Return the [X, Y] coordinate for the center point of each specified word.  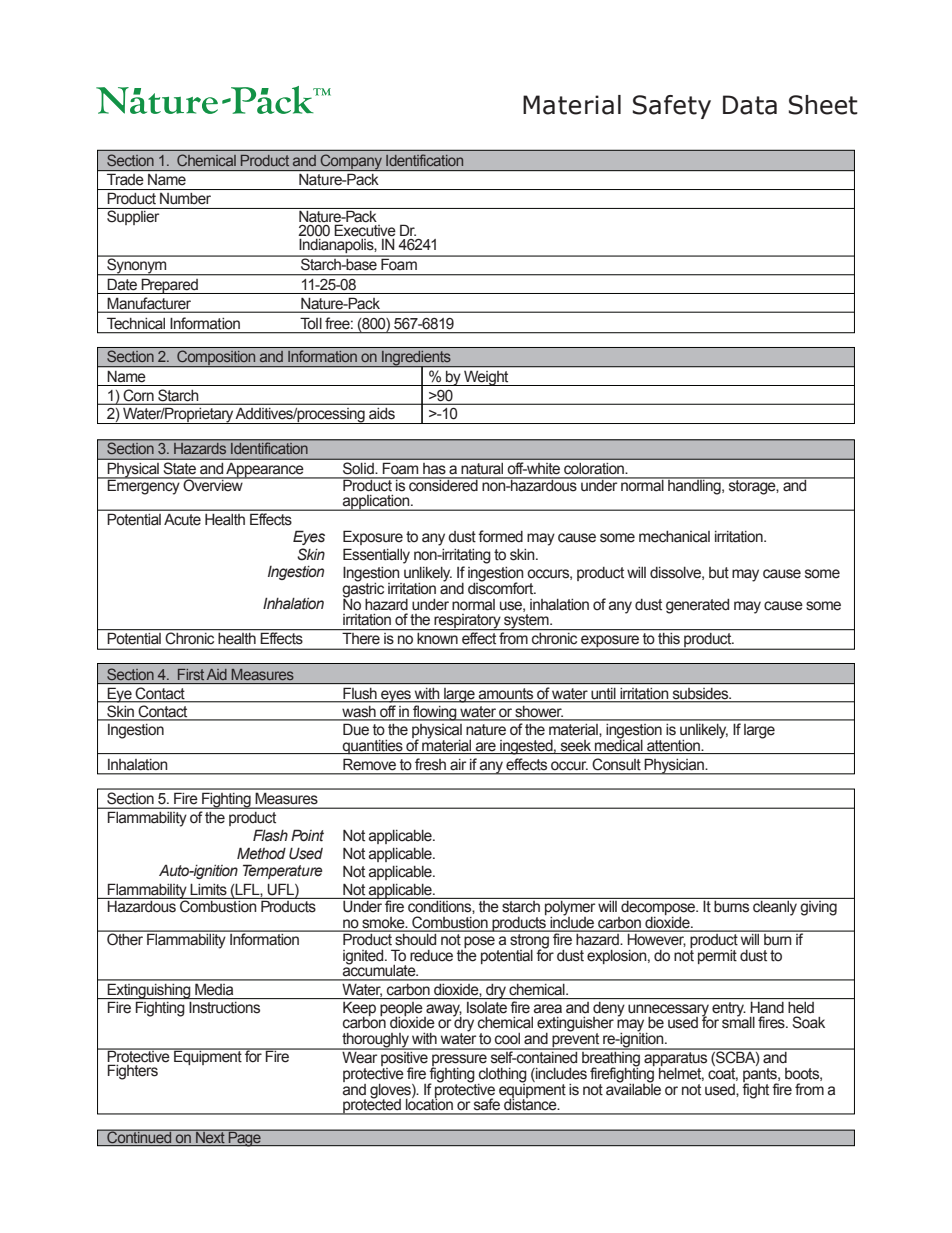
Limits [208, 890]
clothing [502, 1076]
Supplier [133, 217]
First [191, 674]
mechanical [674, 537]
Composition [216, 358]
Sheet [823, 105]
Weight [486, 378]
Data [750, 105]
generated [697, 606]
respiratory [467, 622]
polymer [570, 908]
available [633, 1088]
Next [210, 1138]
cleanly [775, 907]
